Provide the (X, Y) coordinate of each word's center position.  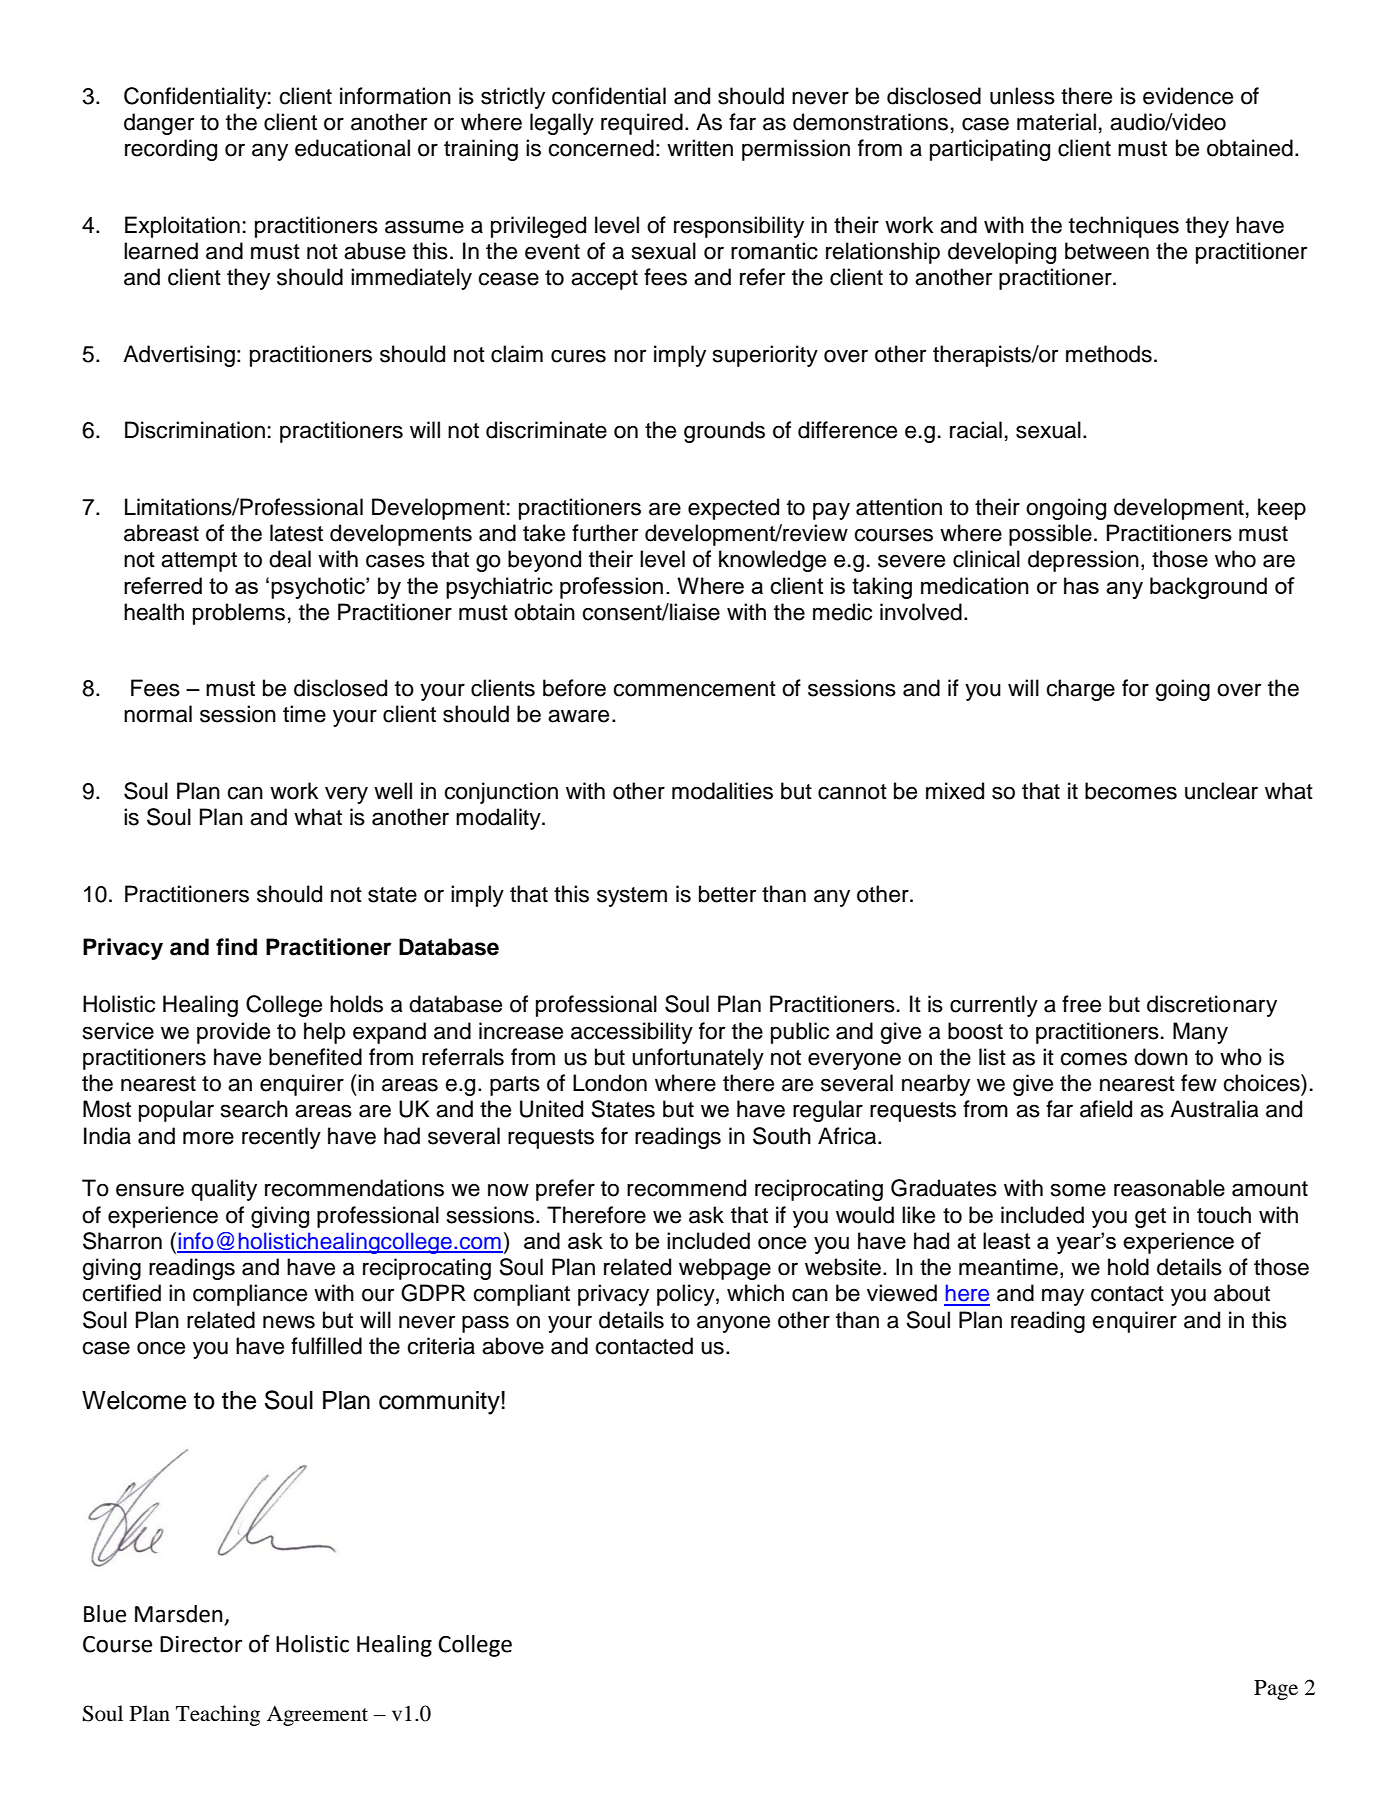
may (1063, 1297)
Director (201, 1644)
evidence (1188, 96)
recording (171, 150)
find (236, 947)
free (1081, 1004)
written (700, 148)
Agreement (317, 1716)
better (727, 894)
